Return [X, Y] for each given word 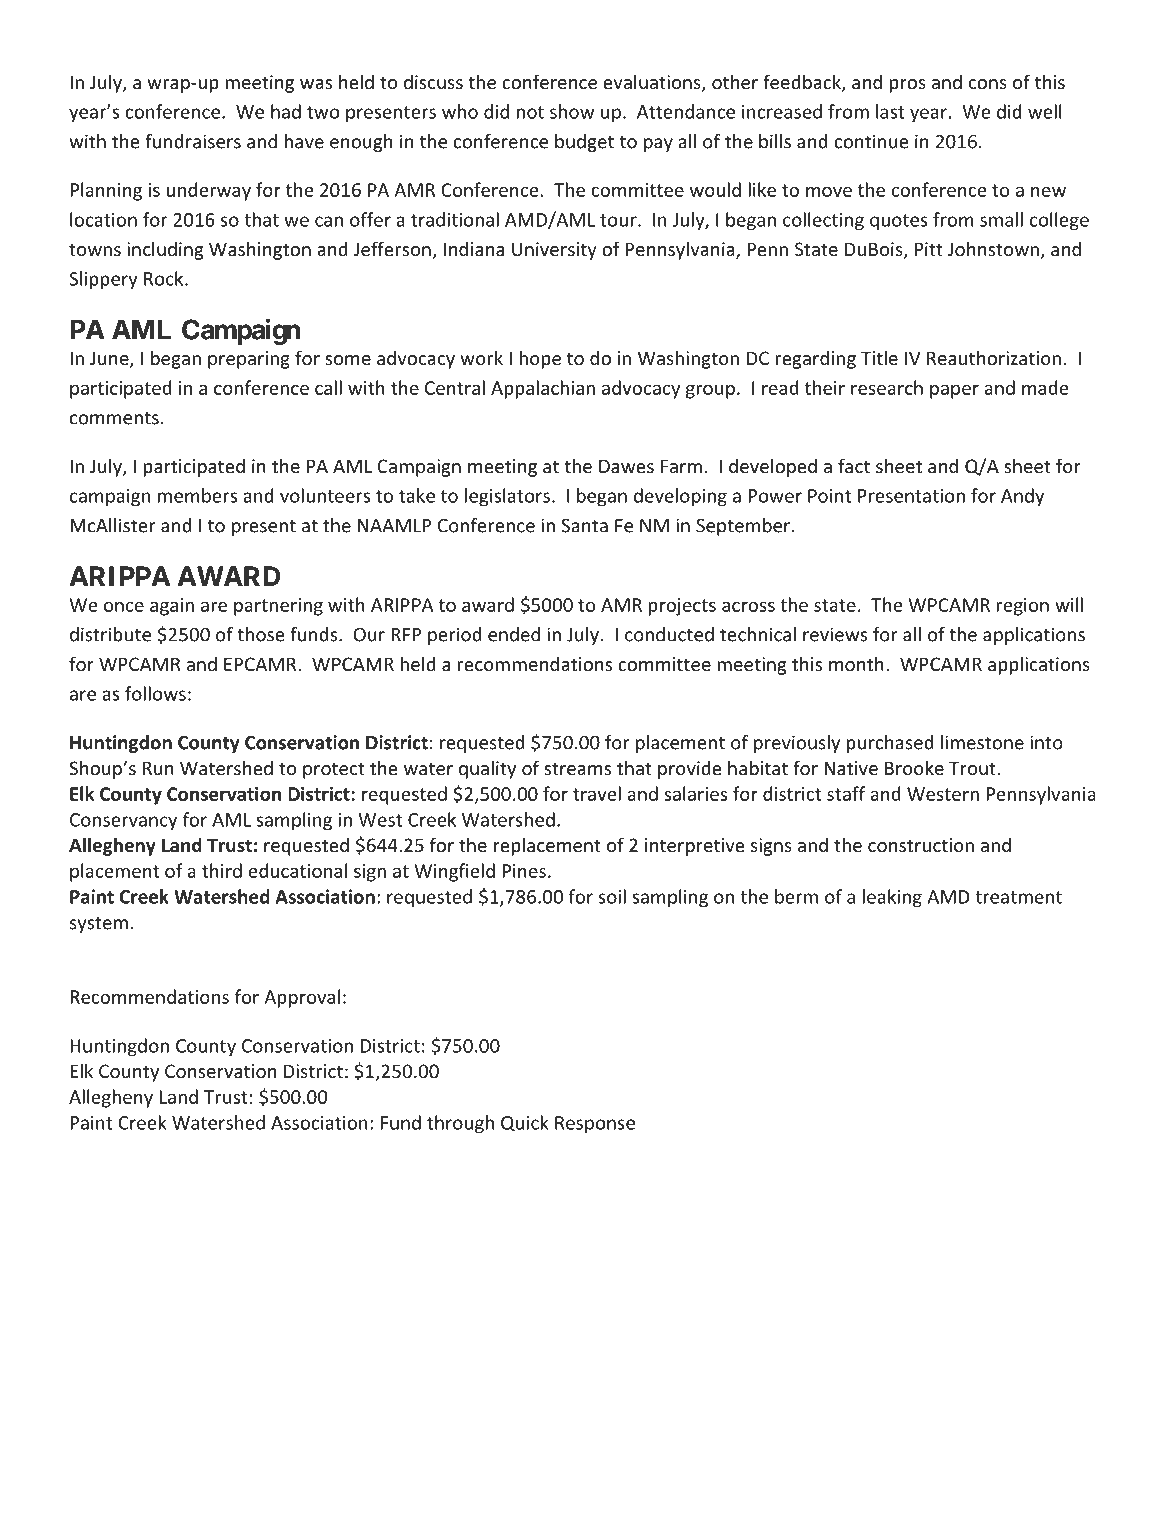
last [890, 111]
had [286, 111]
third [222, 870]
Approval [302, 998]
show [572, 111]
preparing [249, 360]
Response [595, 1125]
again [172, 607]
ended [514, 634]
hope [540, 359]
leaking [892, 898]
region [1023, 607]
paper [954, 391]
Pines [524, 871]
